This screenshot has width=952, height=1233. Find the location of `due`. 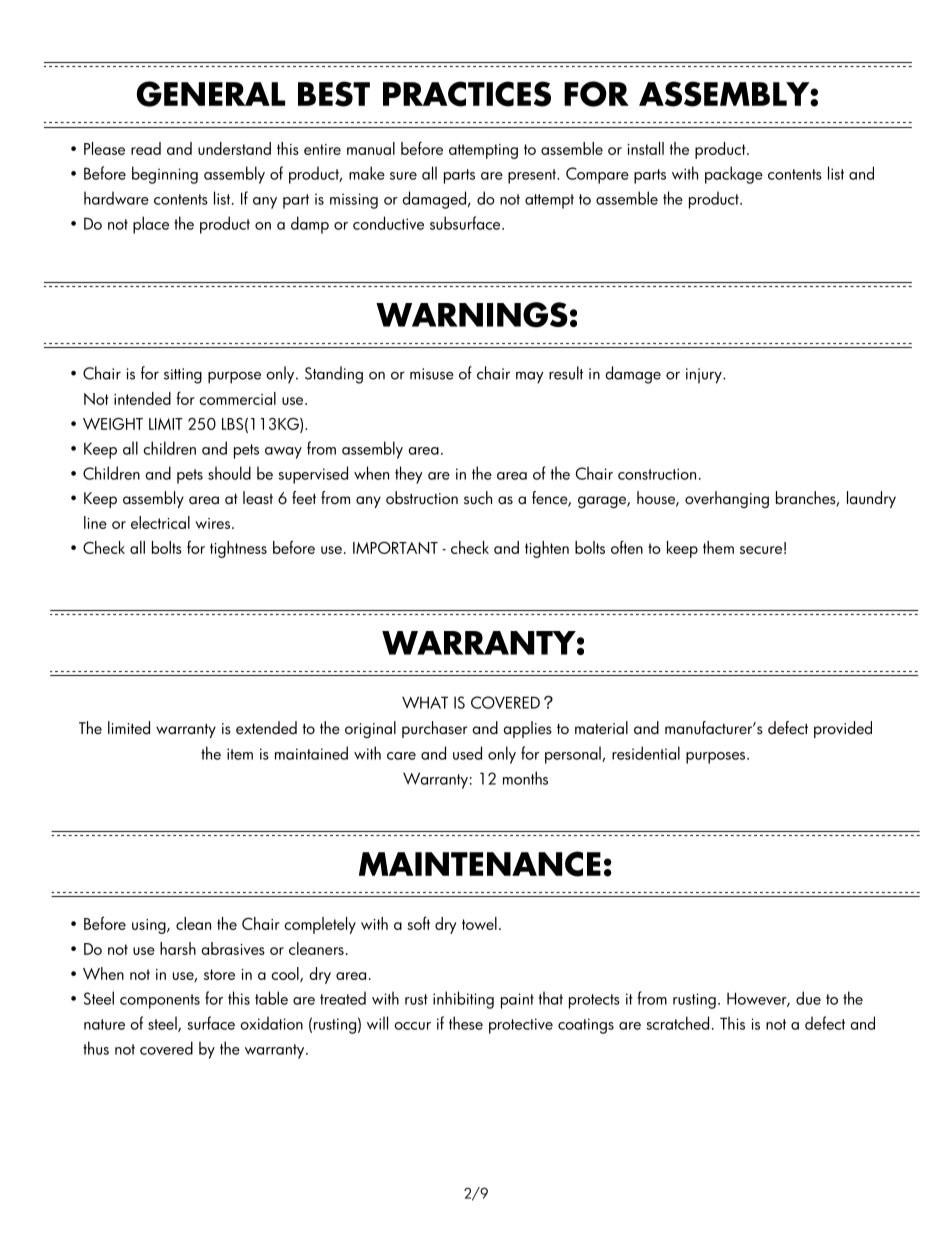

due is located at coordinates (808, 998).
